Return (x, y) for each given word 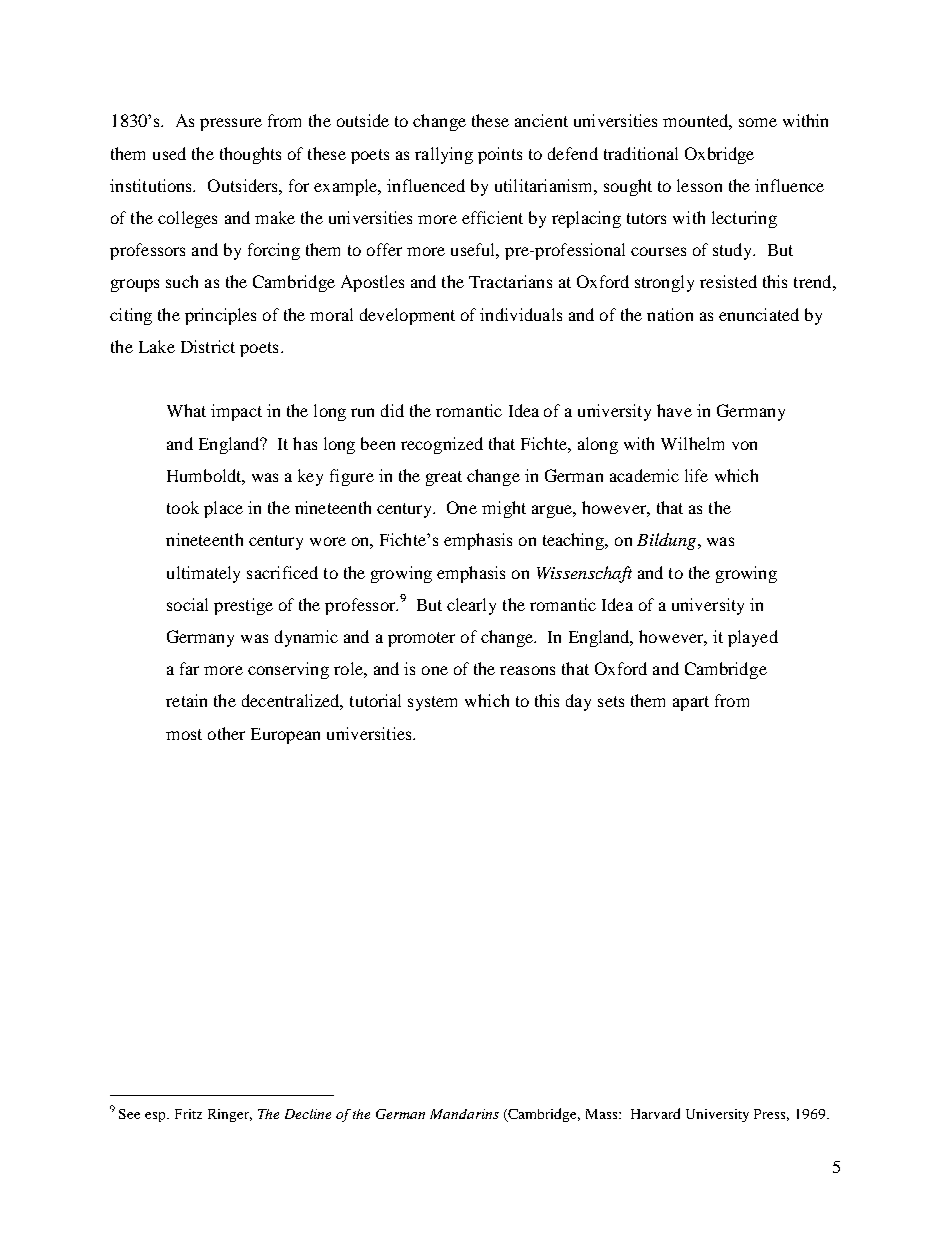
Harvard (655, 1113)
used (169, 153)
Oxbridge (719, 155)
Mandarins (464, 1114)
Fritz (188, 1114)
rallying (444, 155)
